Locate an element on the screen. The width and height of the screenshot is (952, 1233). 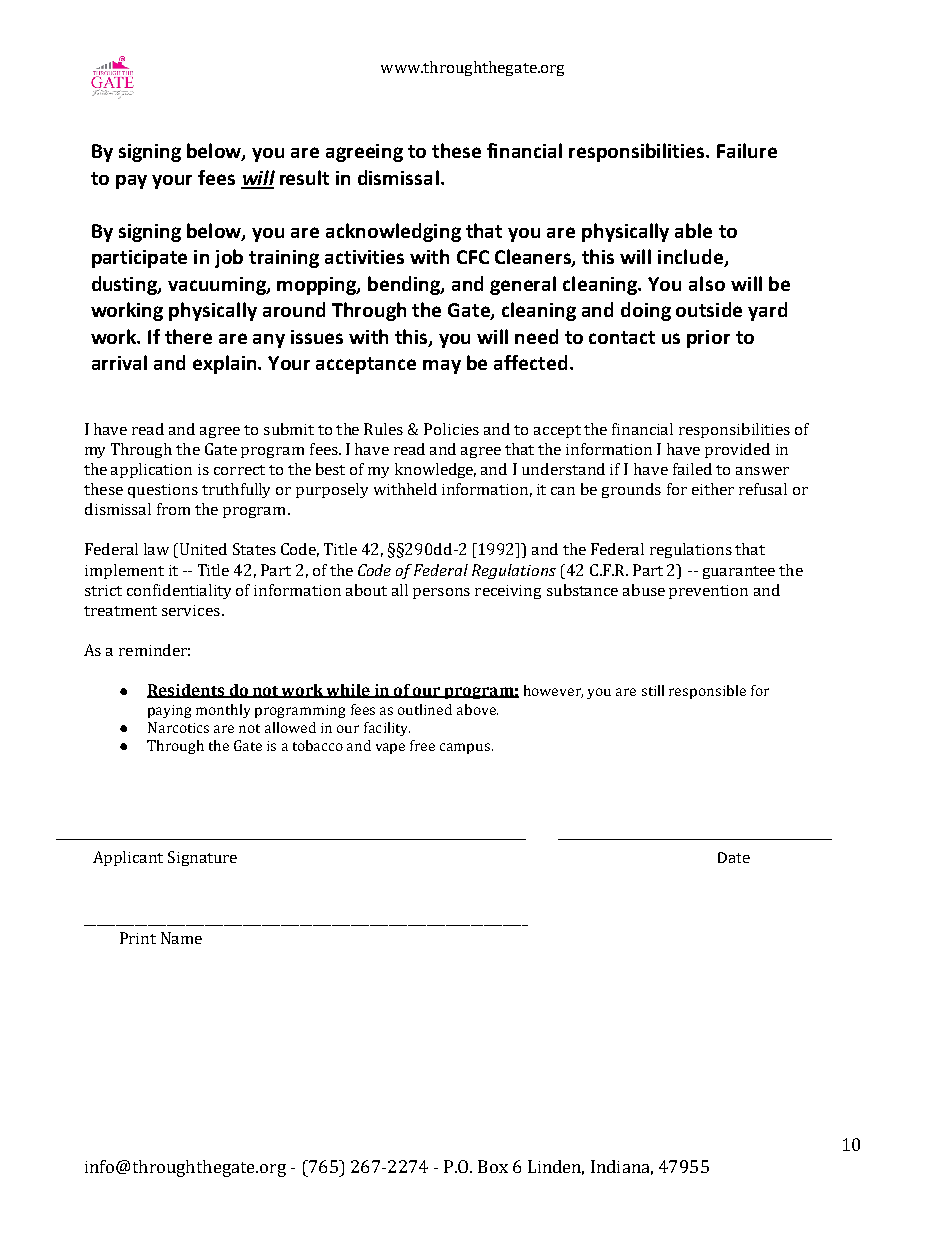
acknowledging is located at coordinates (393, 232).
